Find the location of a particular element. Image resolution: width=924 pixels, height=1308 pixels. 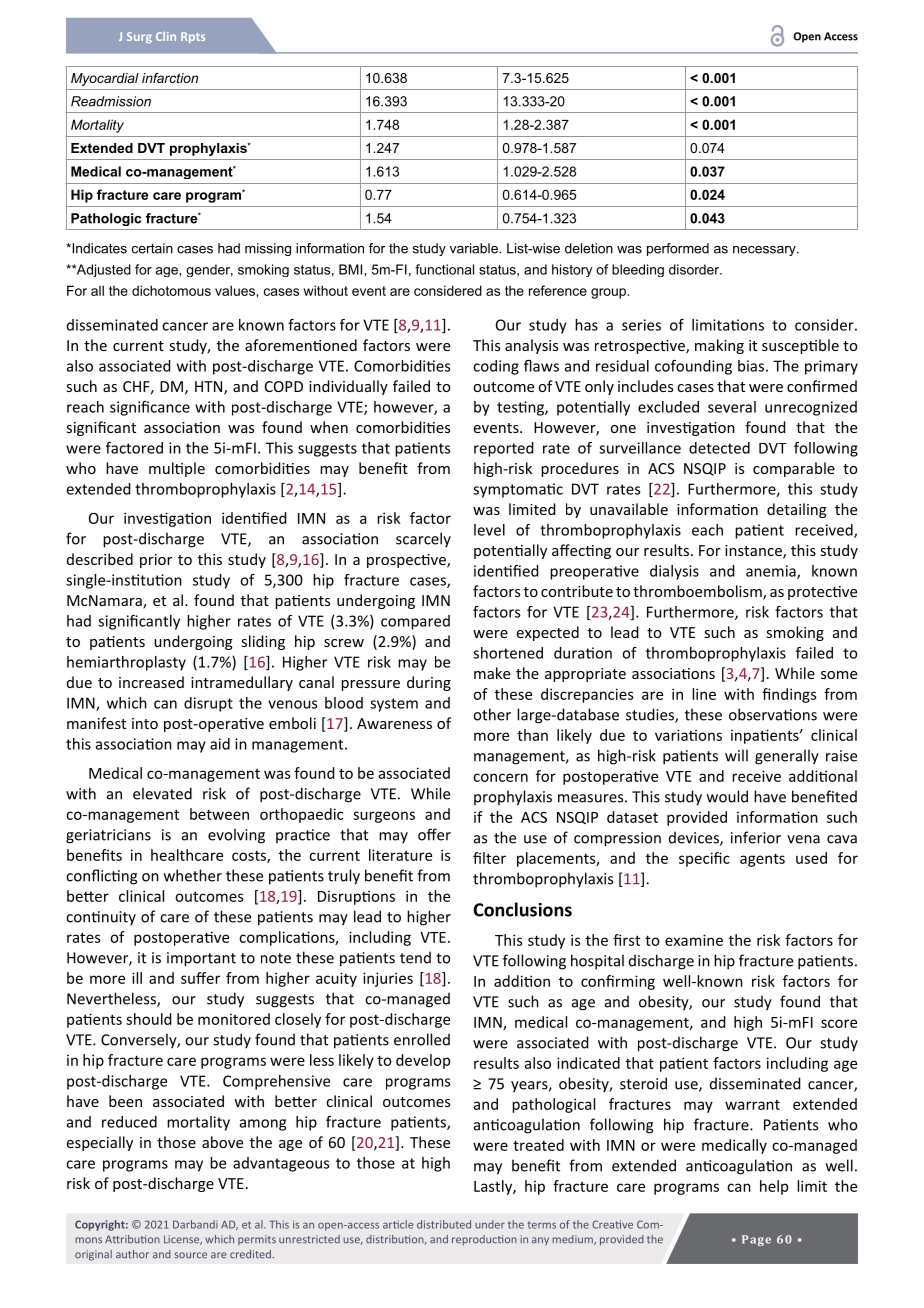

Page is located at coordinates (756, 1240).
